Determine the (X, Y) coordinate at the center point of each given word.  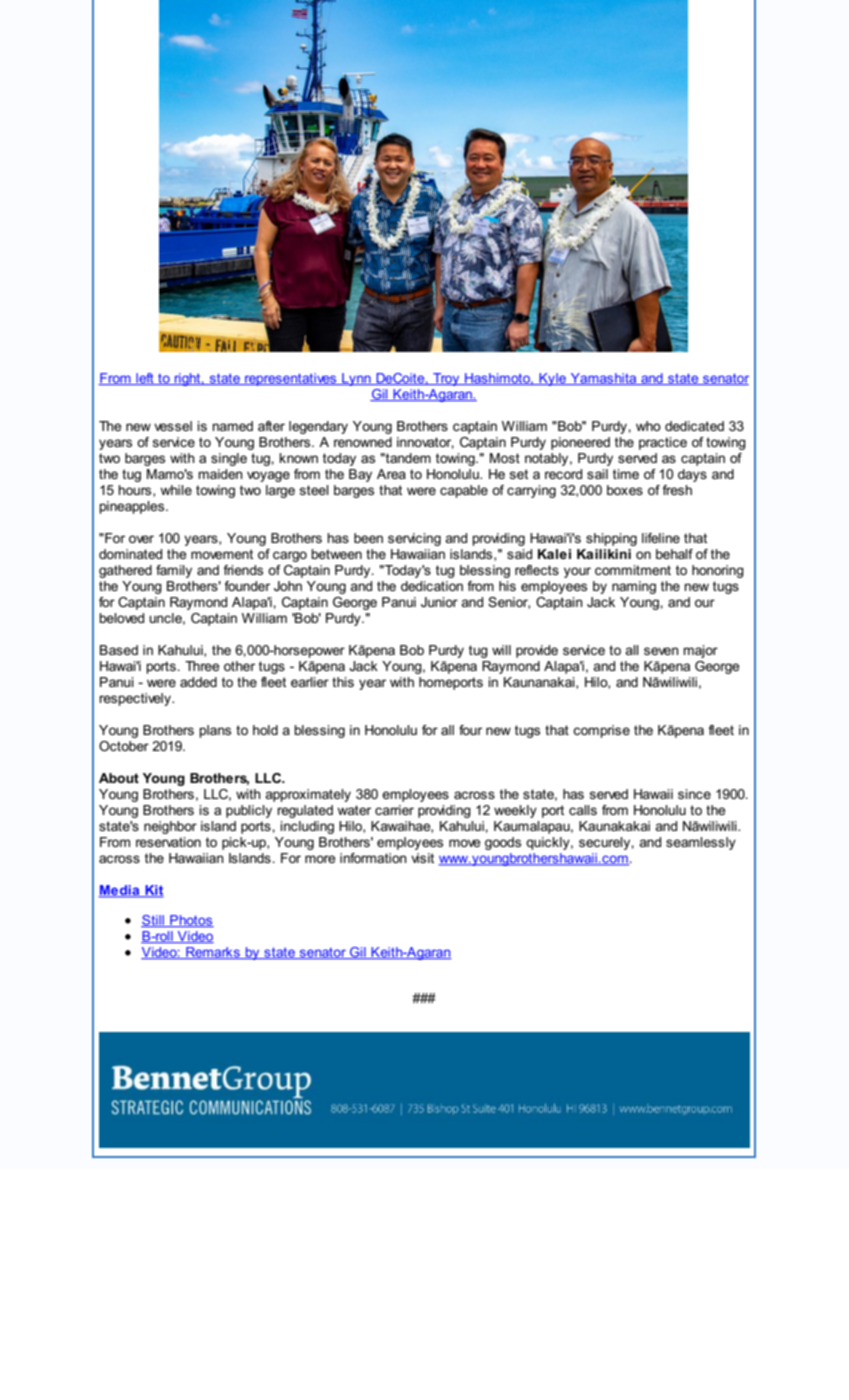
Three (202, 666)
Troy (446, 379)
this (343, 682)
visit (422, 858)
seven (661, 651)
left (145, 379)
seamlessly (701, 843)
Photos (191, 921)
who (648, 426)
